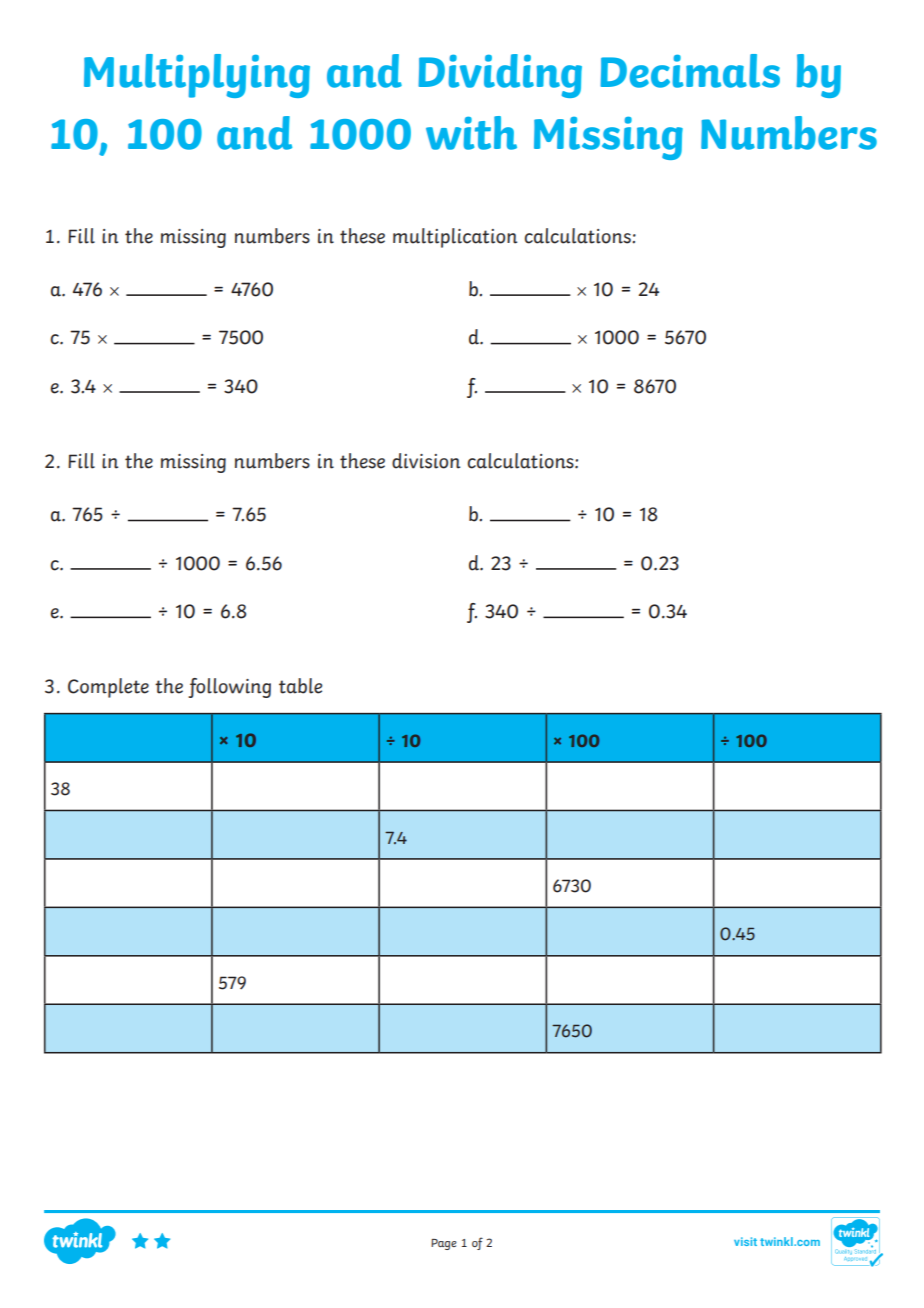 This screenshot has width=924, height=1308. What do you see at coordinates (455, 238) in the screenshot?
I see `multiplication` at bounding box center [455, 238].
